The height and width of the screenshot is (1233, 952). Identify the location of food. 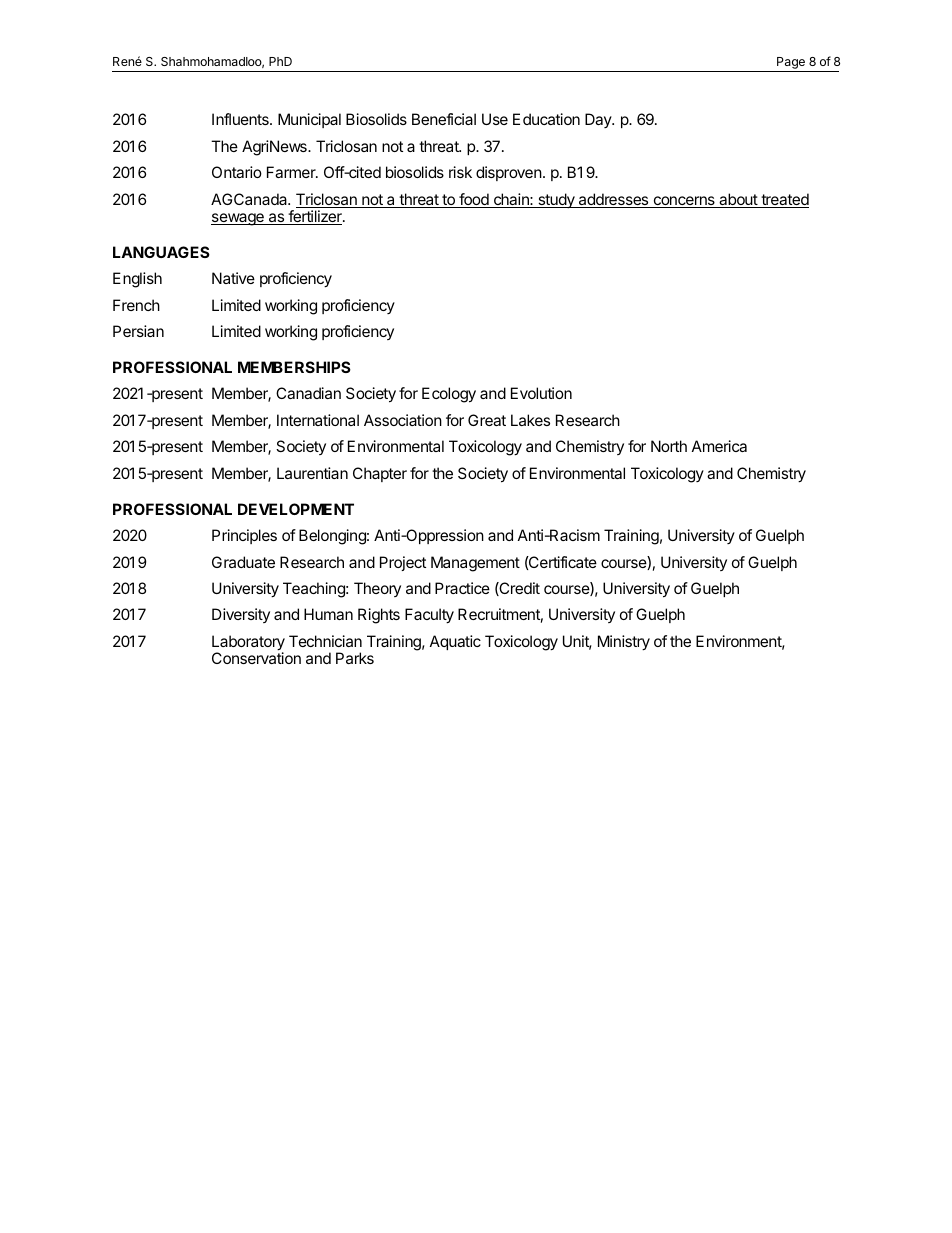
(474, 200).
